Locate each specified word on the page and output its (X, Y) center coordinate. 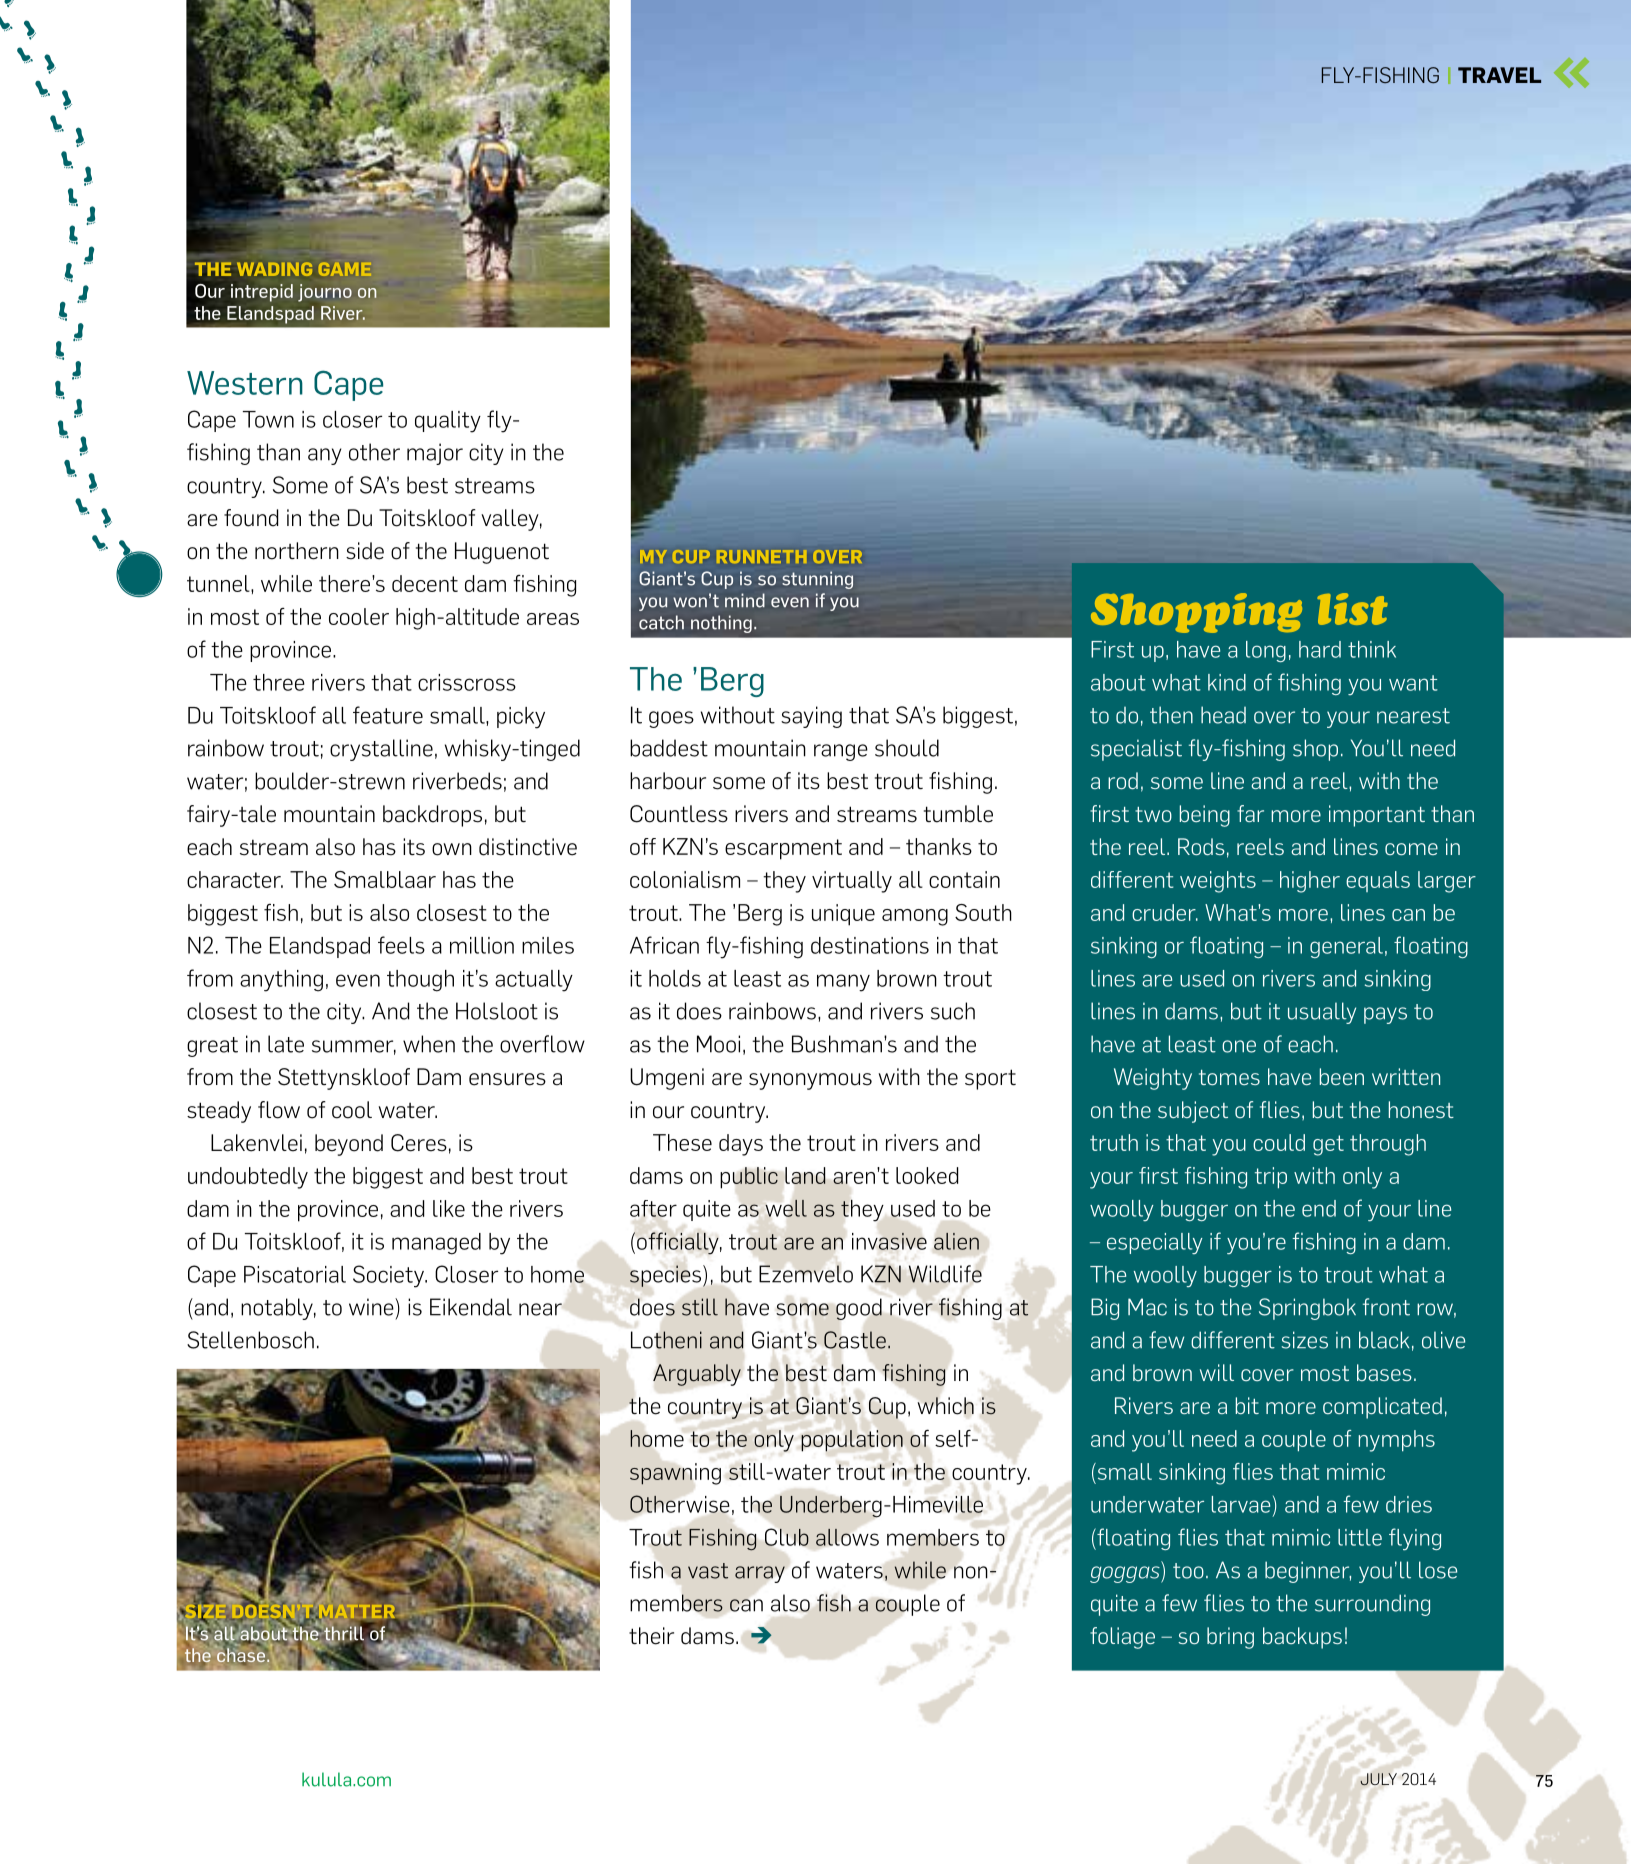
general (1346, 947)
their (651, 1636)
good (859, 1309)
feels (401, 945)
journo (325, 293)
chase (242, 1655)
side (365, 551)
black (1384, 1340)
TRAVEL (1499, 75)
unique (843, 915)
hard (1320, 649)
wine (372, 1307)
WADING (274, 269)
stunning (817, 580)
